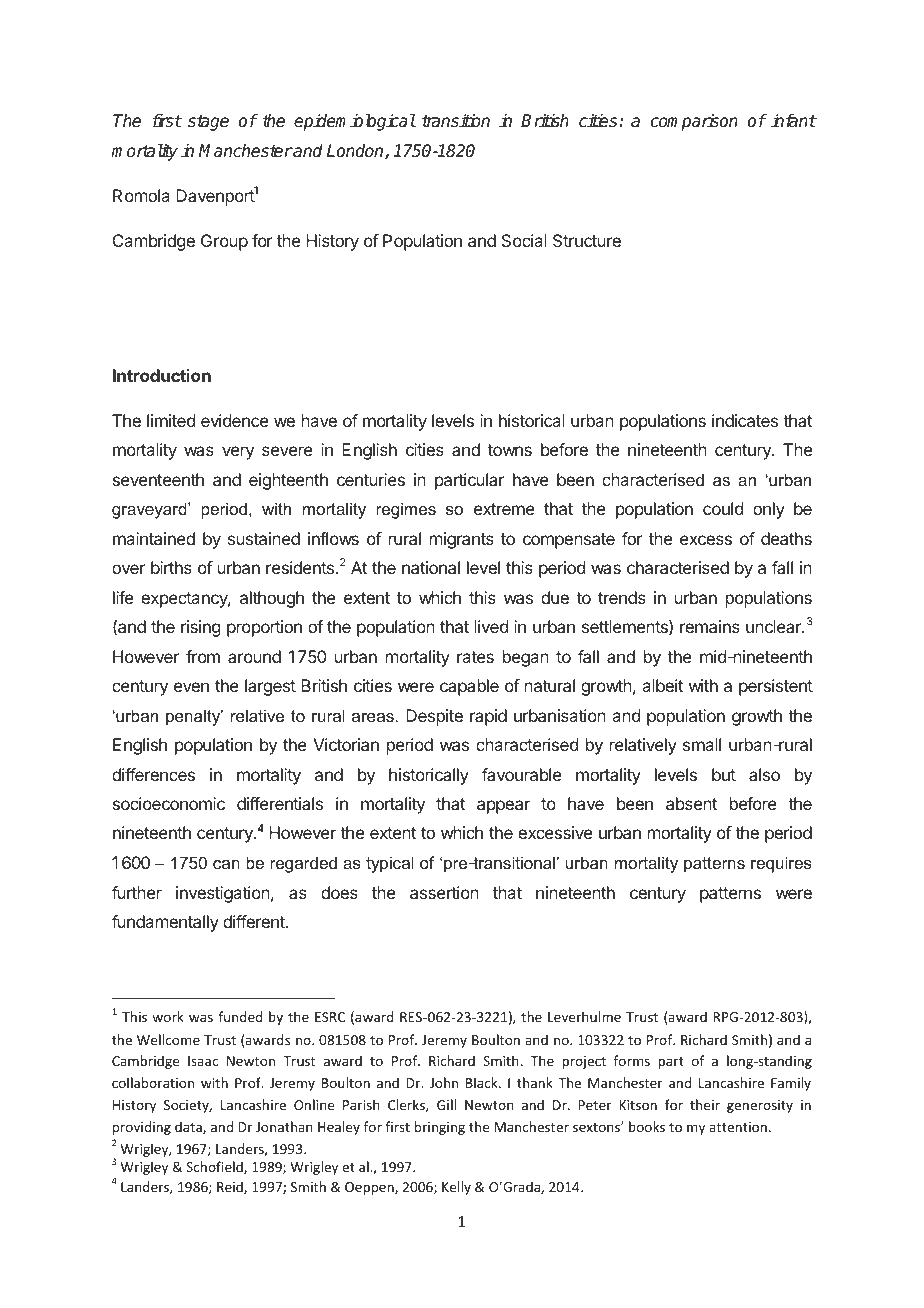 The width and height of the document is (924, 1308). I want to click on from, so click(203, 656).
